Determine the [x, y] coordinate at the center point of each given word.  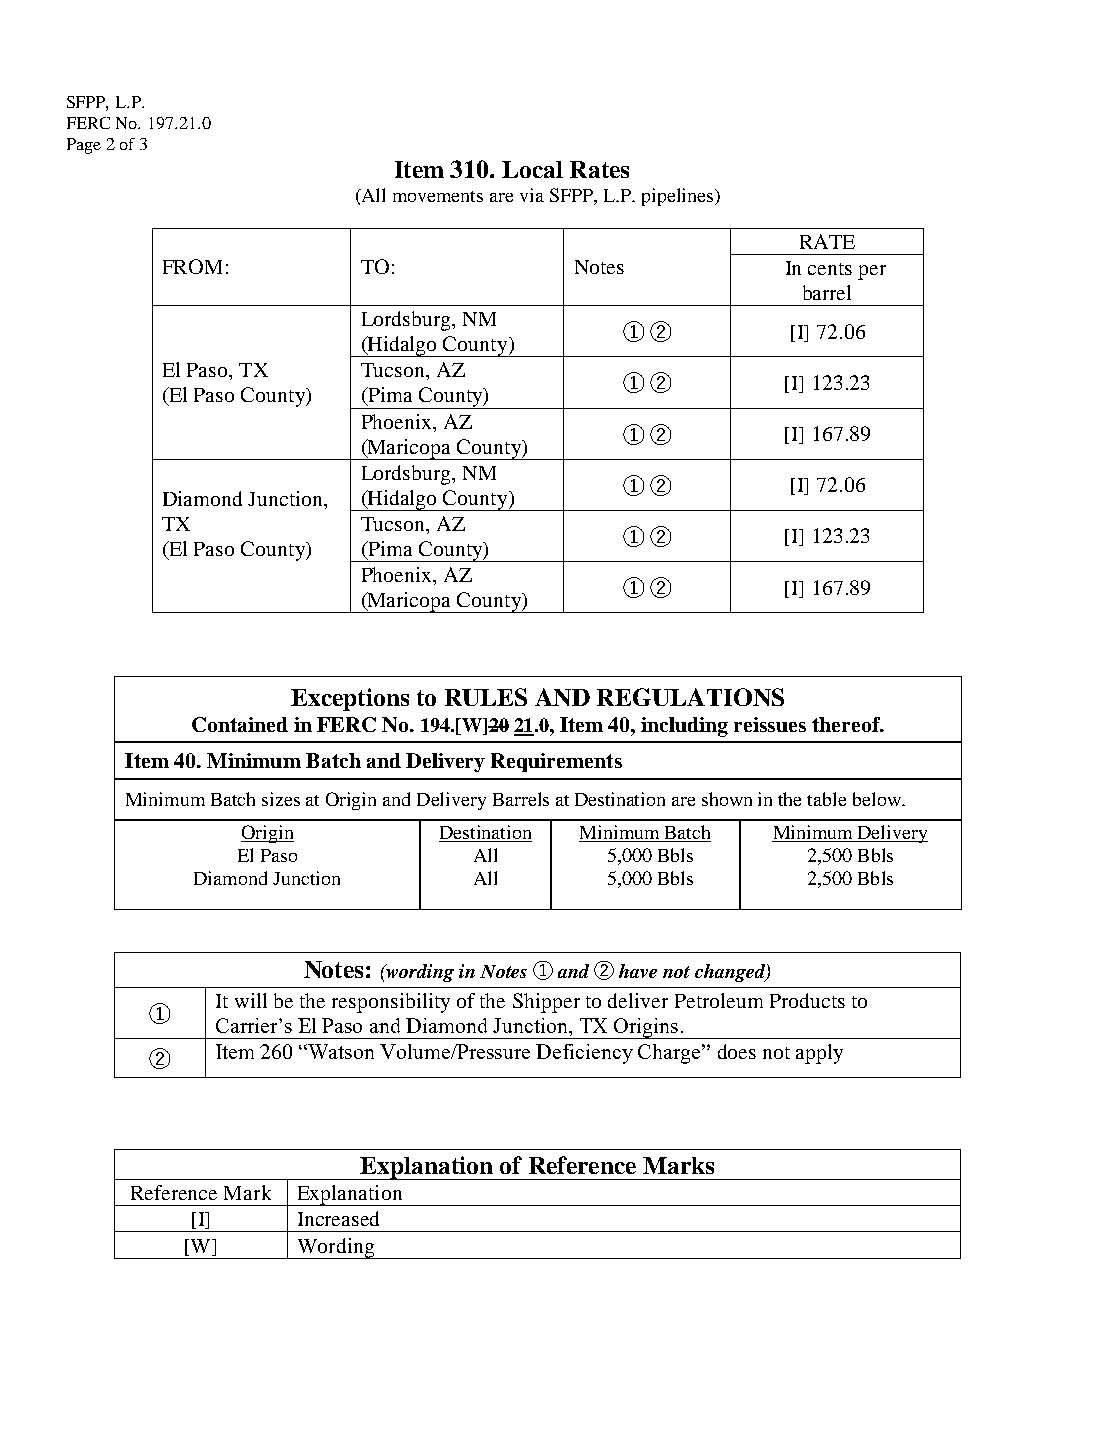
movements [438, 196]
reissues [770, 724]
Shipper [546, 1003]
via [532, 195]
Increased [338, 1218]
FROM [192, 266]
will [251, 1000]
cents [830, 269]
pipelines [679, 197]
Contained [240, 724]
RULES [486, 697]
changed [731, 973]
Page [84, 146]
